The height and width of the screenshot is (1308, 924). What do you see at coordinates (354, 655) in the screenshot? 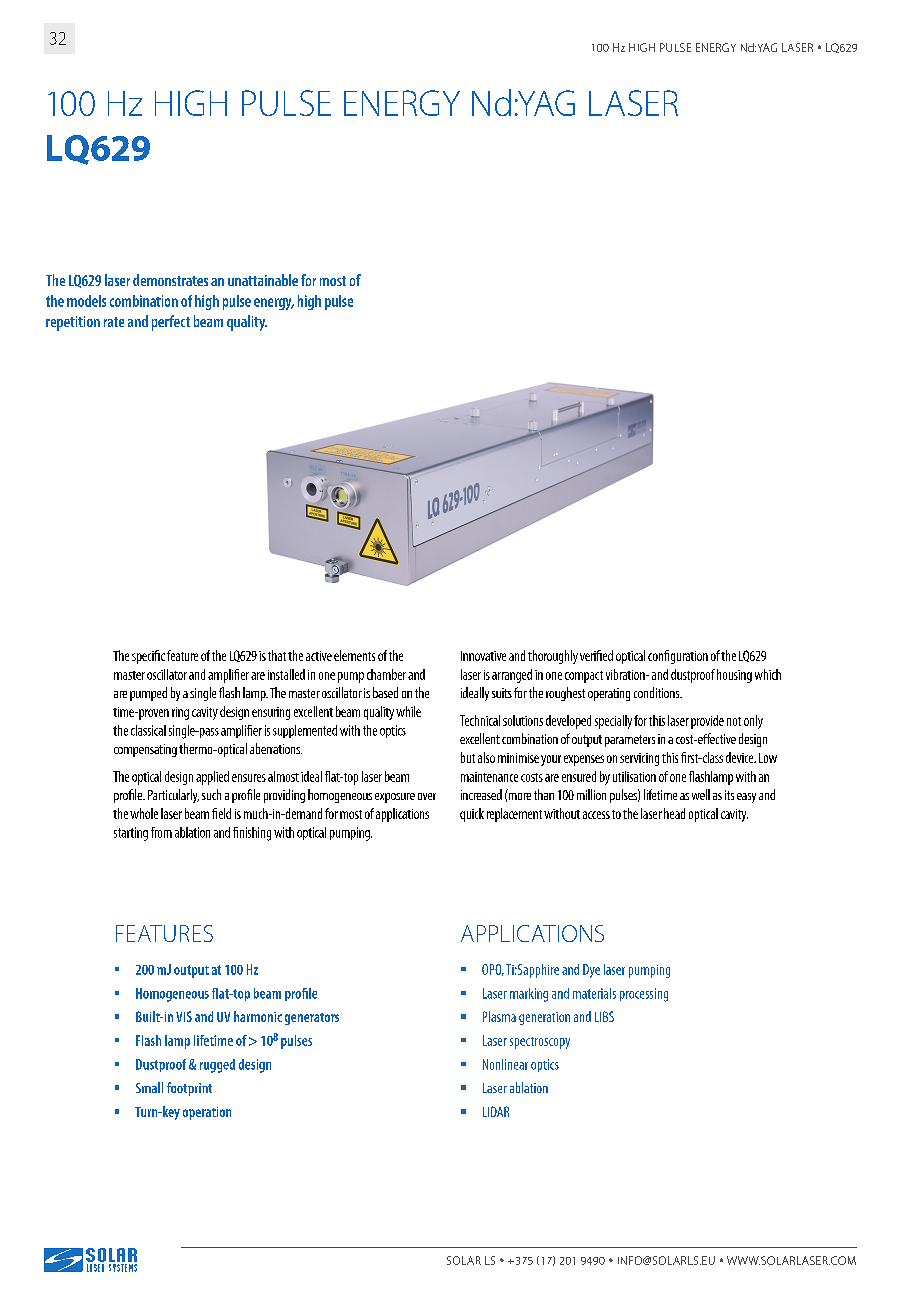
I see `elements` at bounding box center [354, 655].
